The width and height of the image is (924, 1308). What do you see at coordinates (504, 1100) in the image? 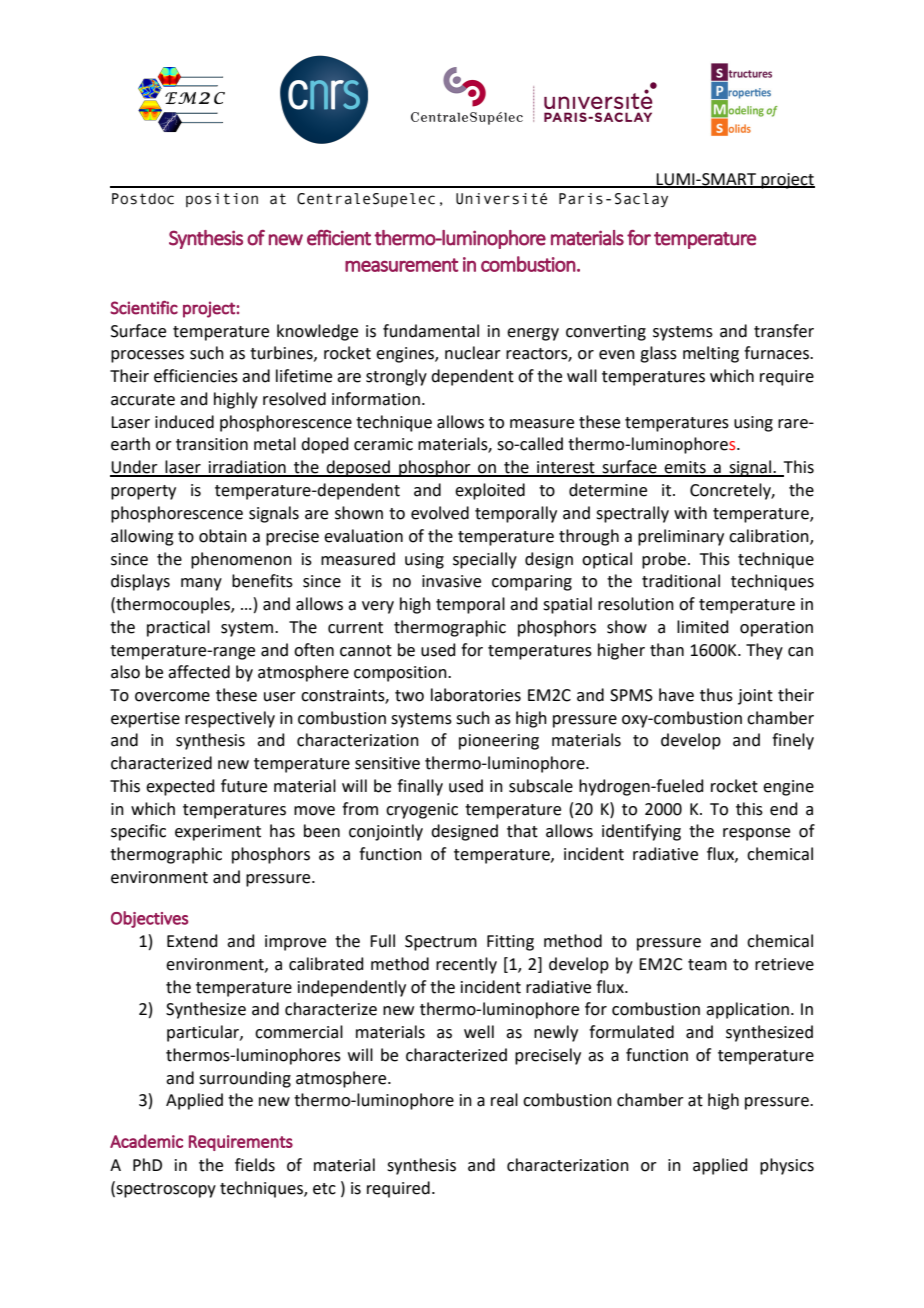
I see `real` at bounding box center [504, 1100].
